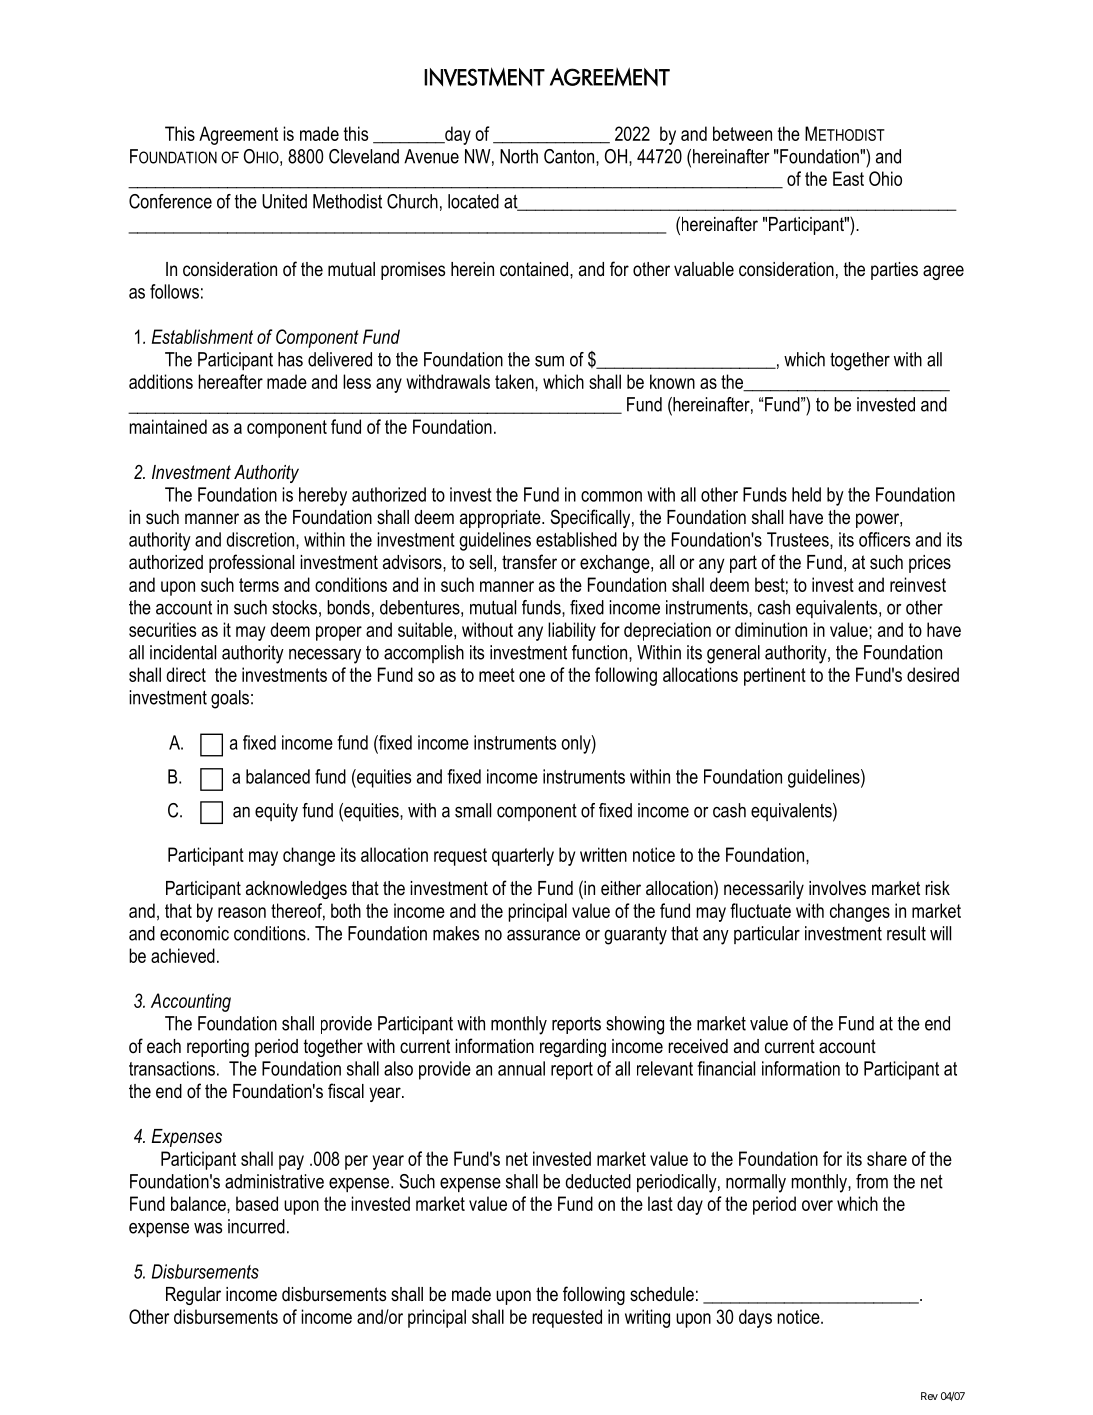 The image size is (1093, 1415). I want to click on Regular, so click(193, 1296).
